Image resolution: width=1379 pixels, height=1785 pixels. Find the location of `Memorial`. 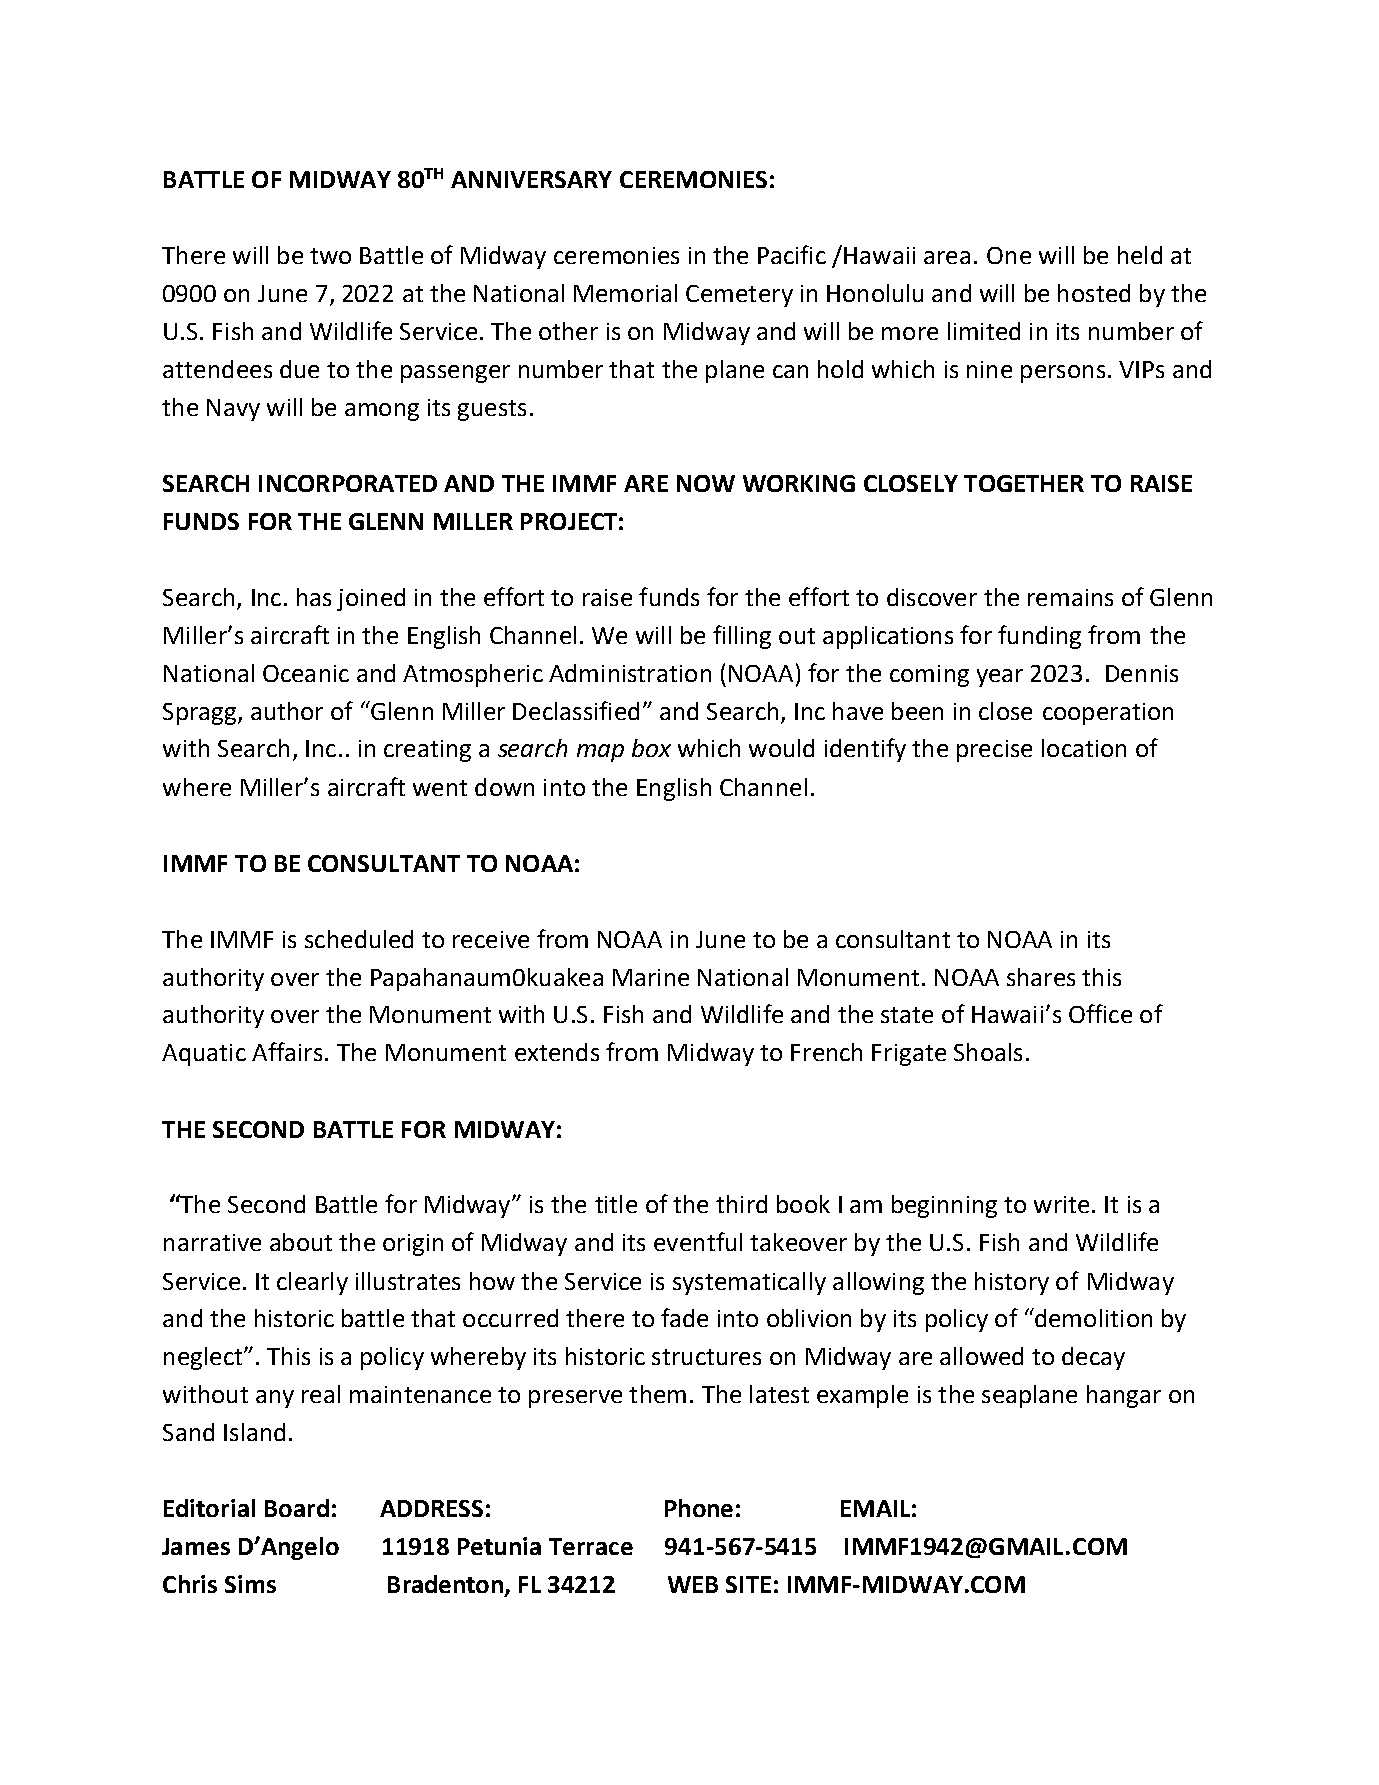

Memorial is located at coordinates (625, 293).
